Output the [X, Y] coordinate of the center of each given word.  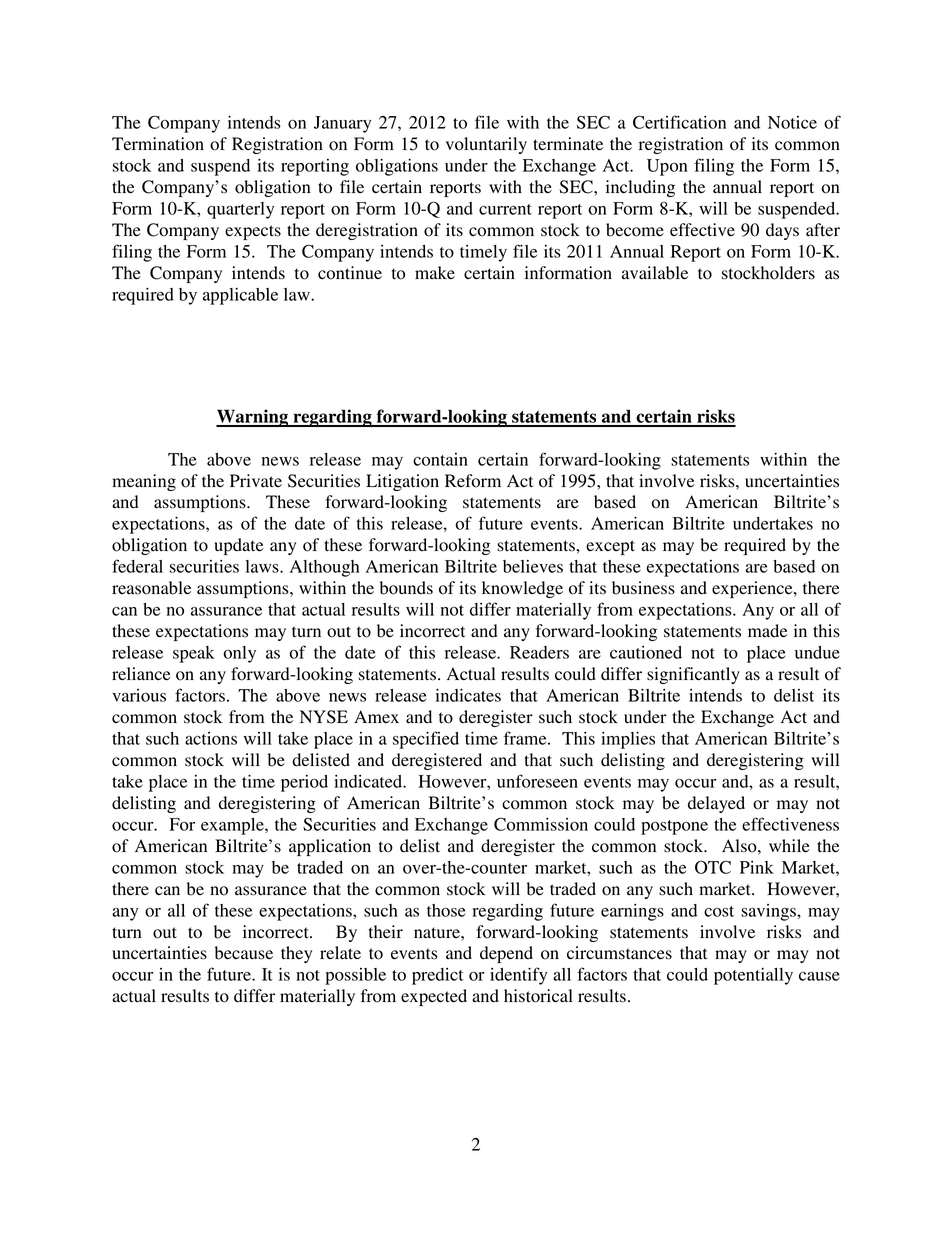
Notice [792, 122]
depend [506, 954]
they [296, 954]
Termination [158, 144]
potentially [753, 976]
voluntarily [486, 145]
